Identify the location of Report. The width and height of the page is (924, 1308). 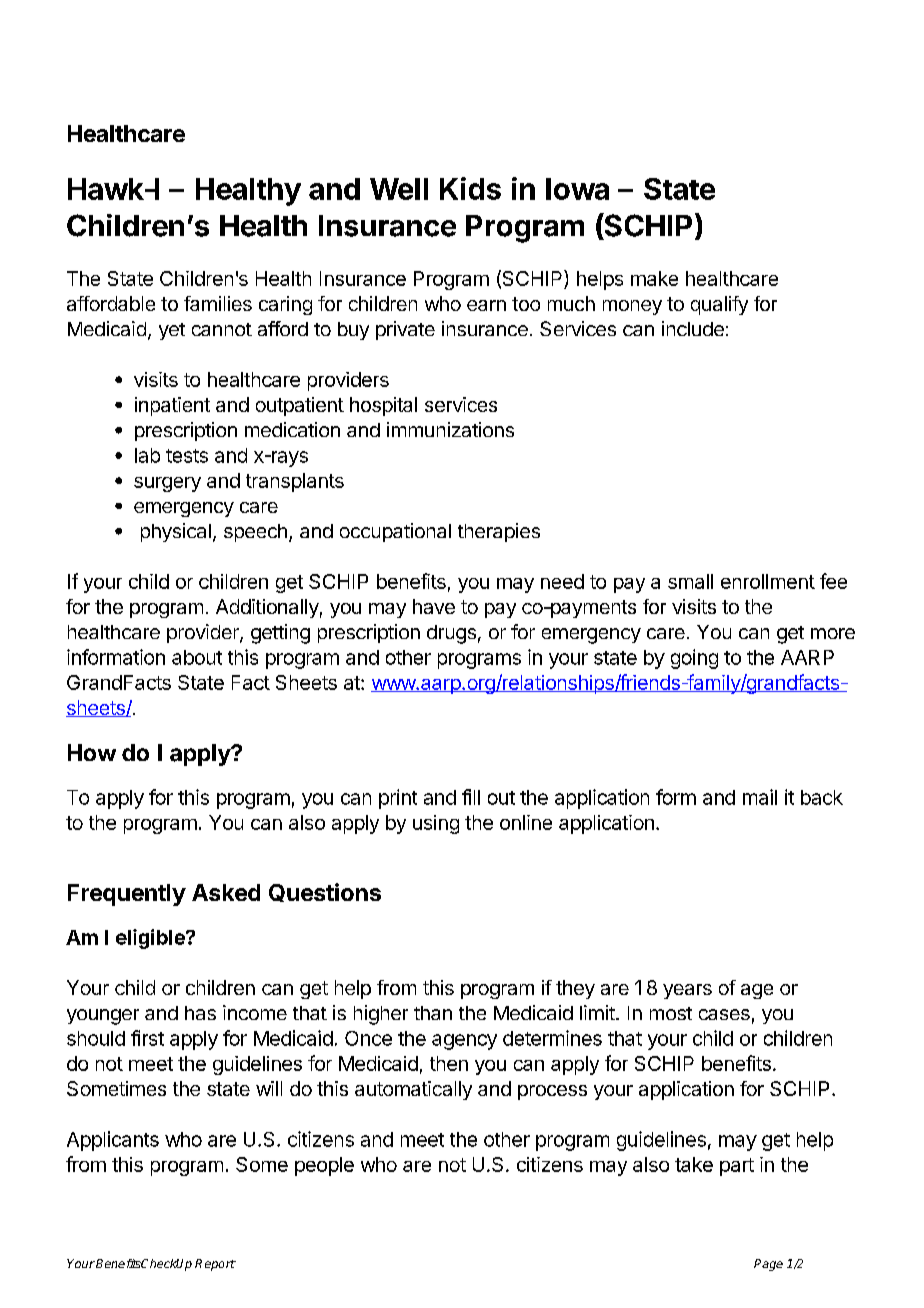
(215, 1265).
